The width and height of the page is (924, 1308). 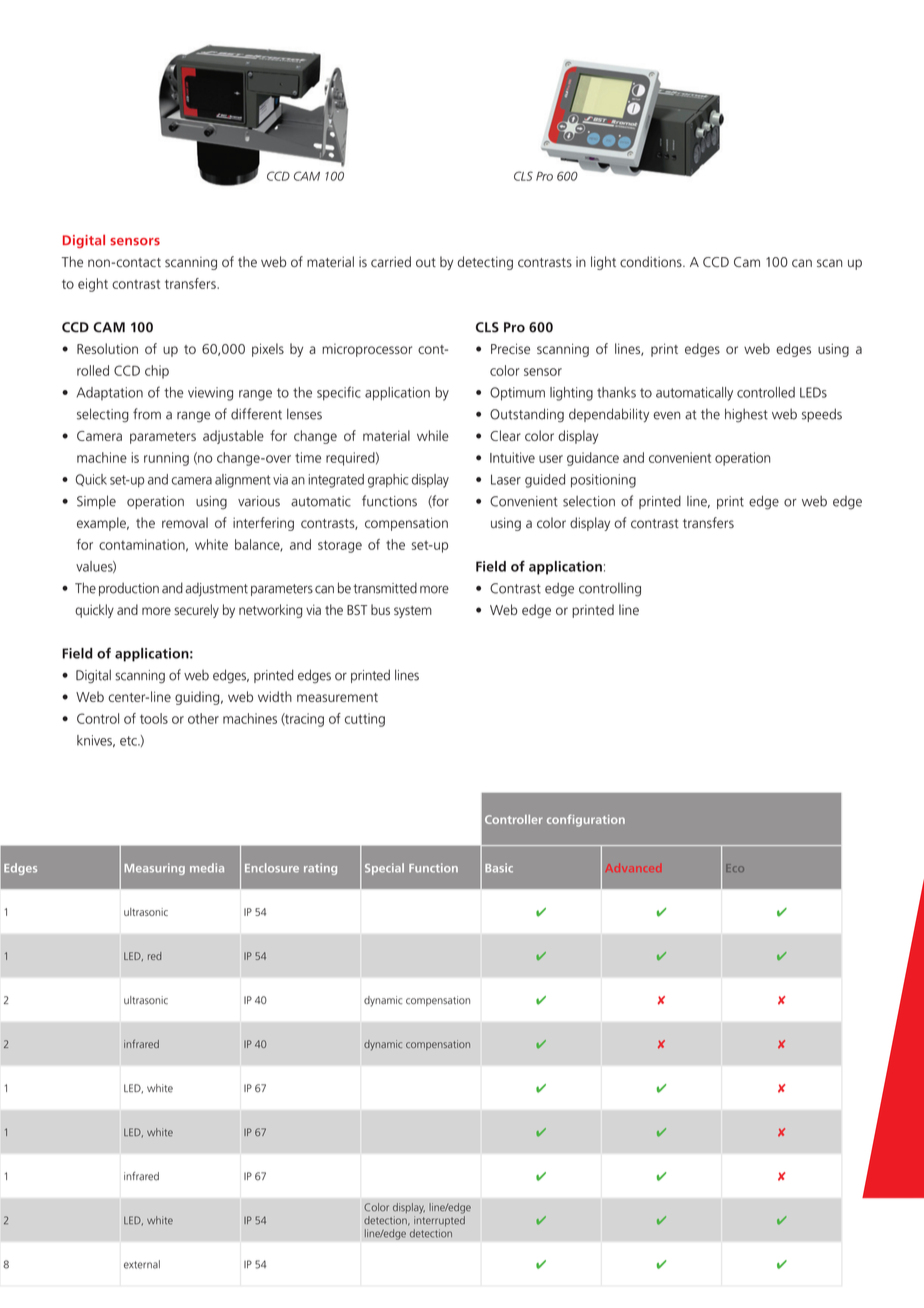 What do you see at coordinates (589, 501) in the page?
I see `selection` at bounding box center [589, 501].
